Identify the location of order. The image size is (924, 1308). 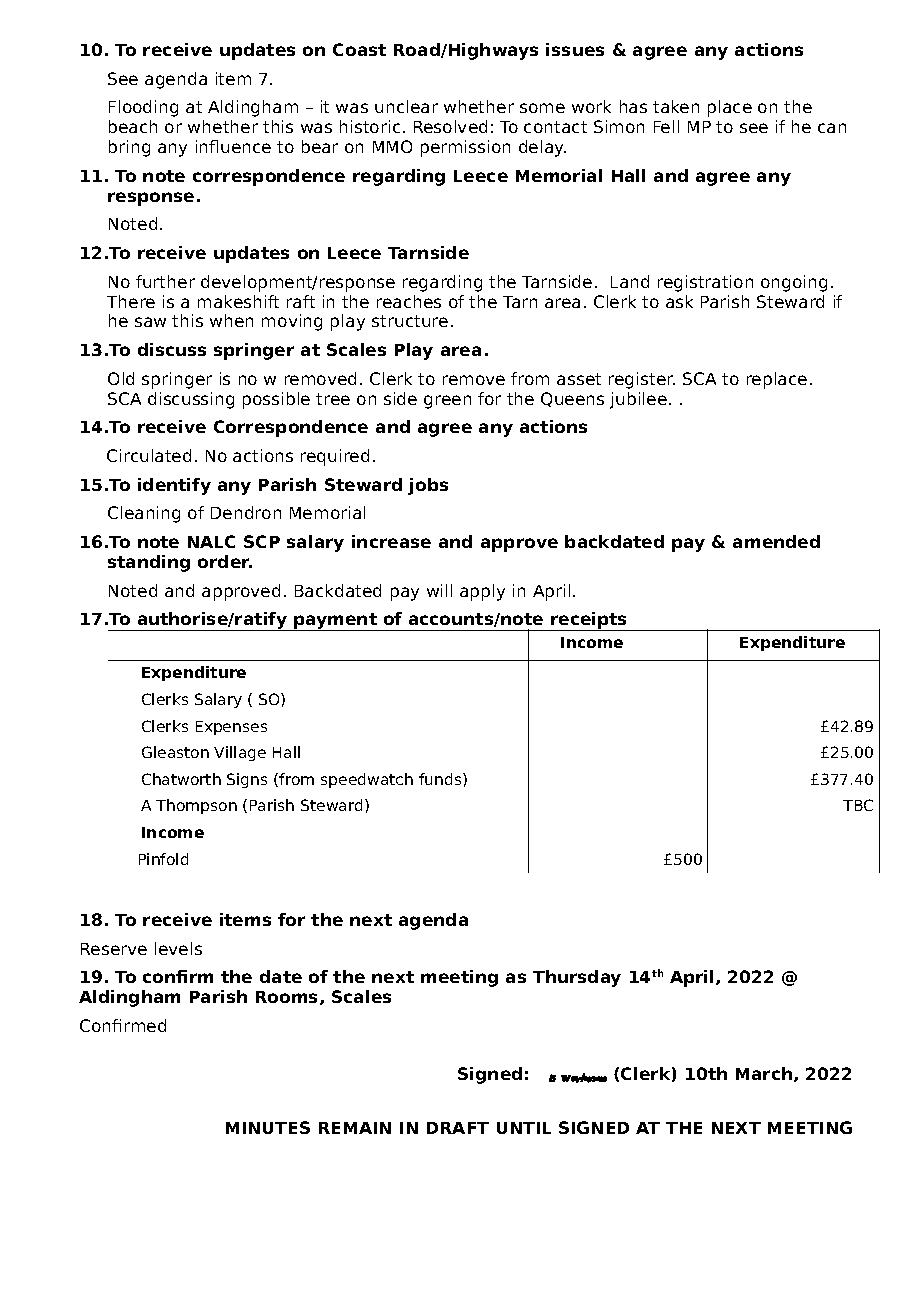
(225, 561).
